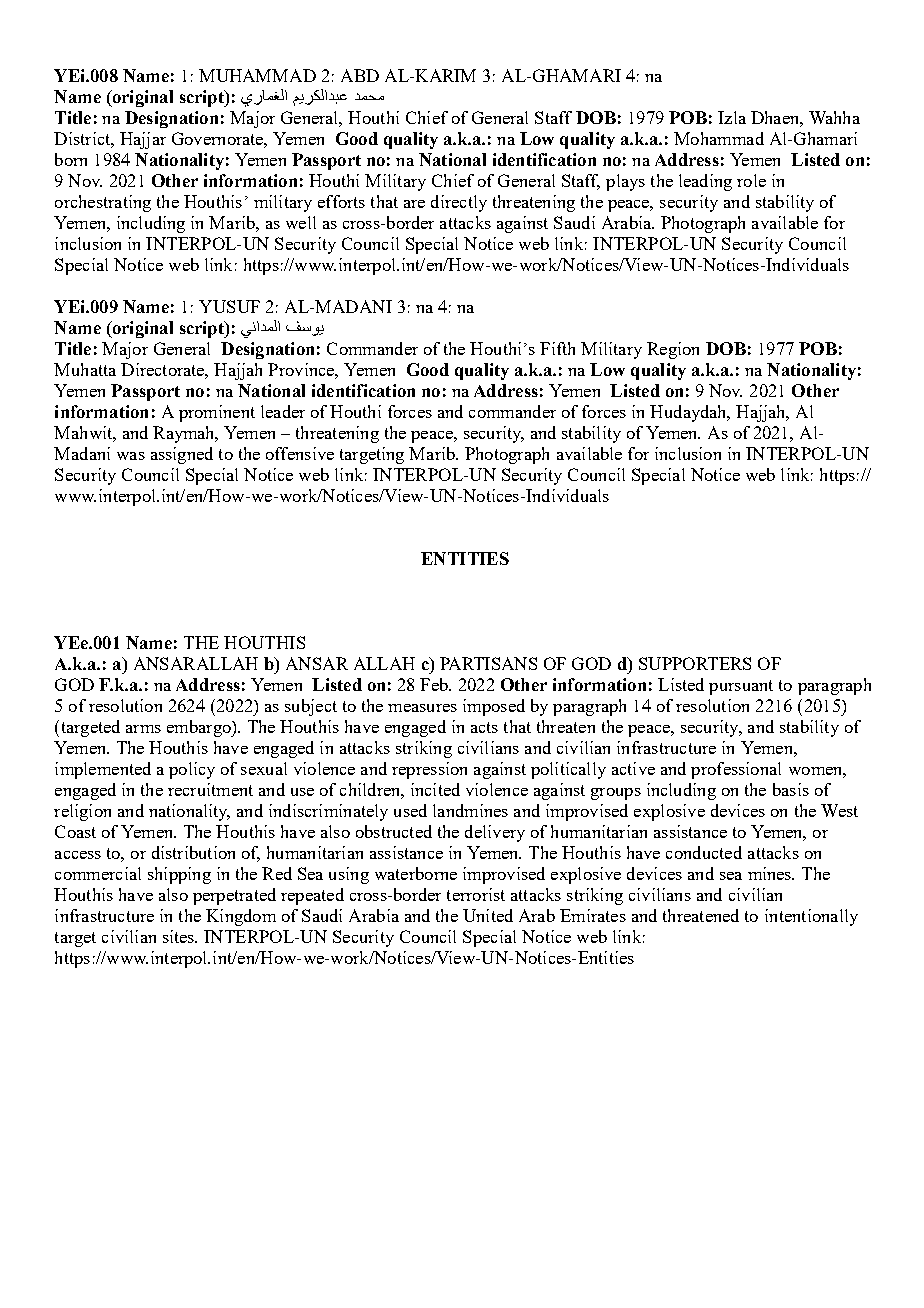  What do you see at coordinates (741, 687) in the page?
I see `pursuant` at bounding box center [741, 687].
